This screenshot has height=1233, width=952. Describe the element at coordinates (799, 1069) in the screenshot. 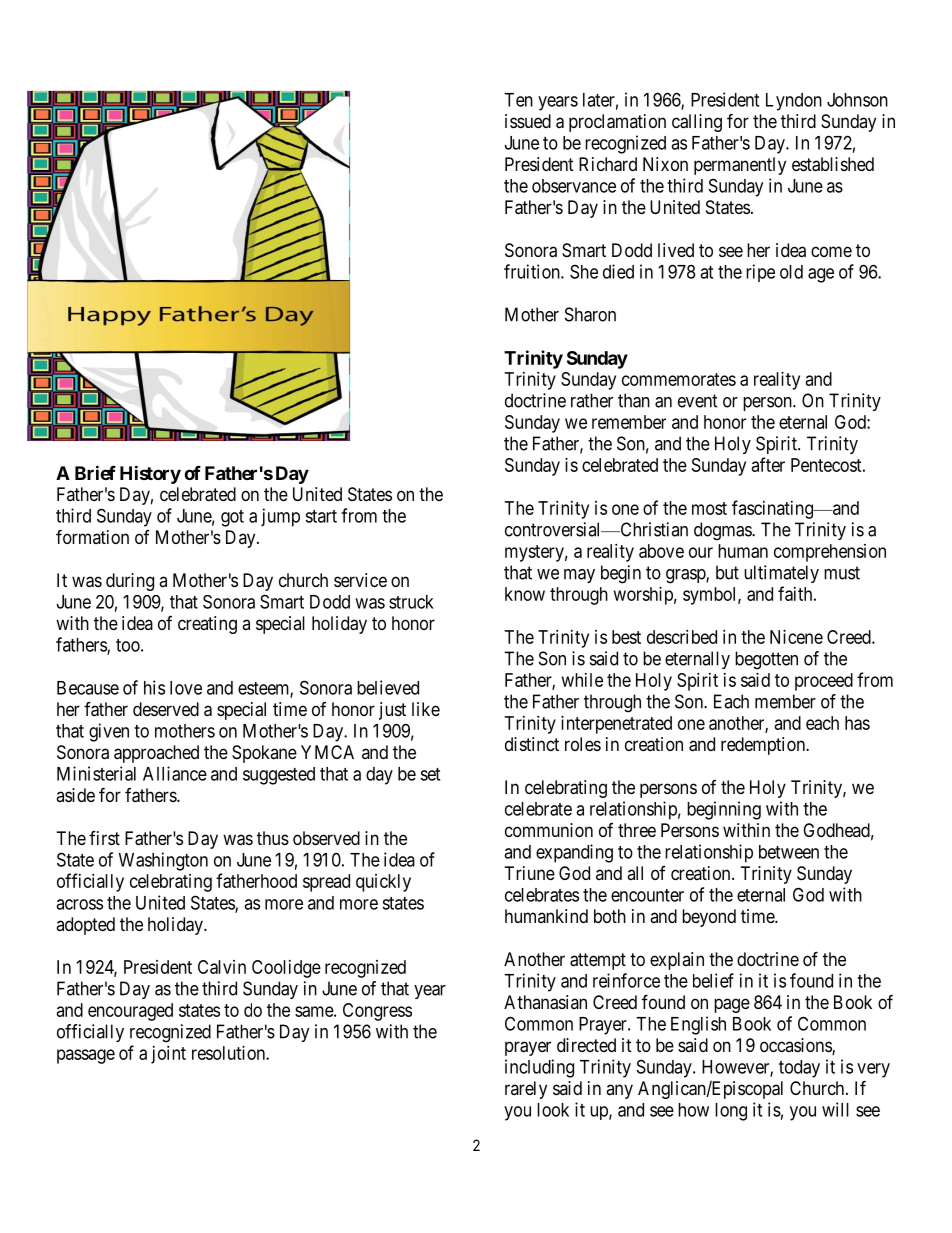

I see `today` at that location.
